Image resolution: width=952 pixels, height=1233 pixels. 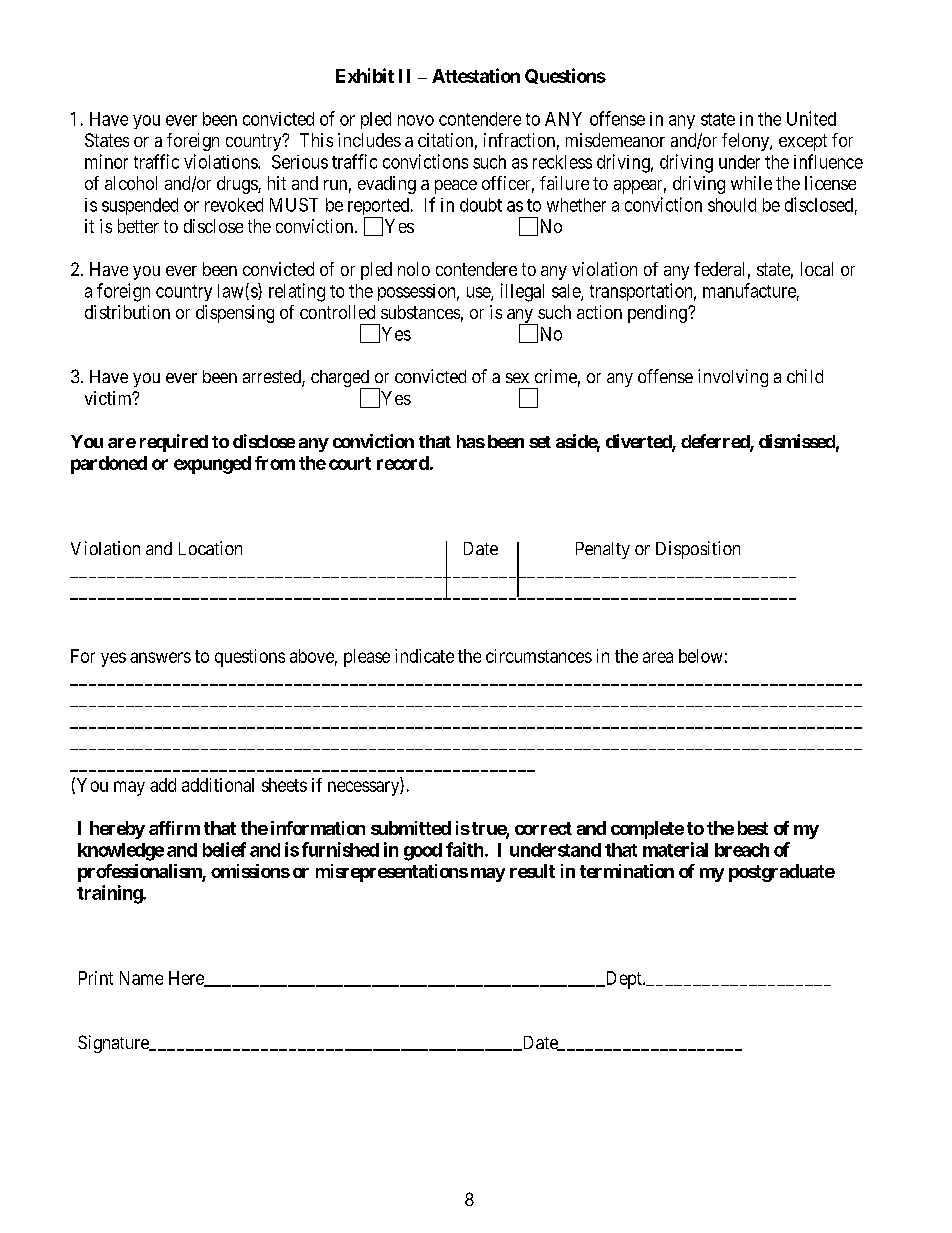 What do you see at coordinates (174, 443) in the document?
I see `required` at bounding box center [174, 443].
